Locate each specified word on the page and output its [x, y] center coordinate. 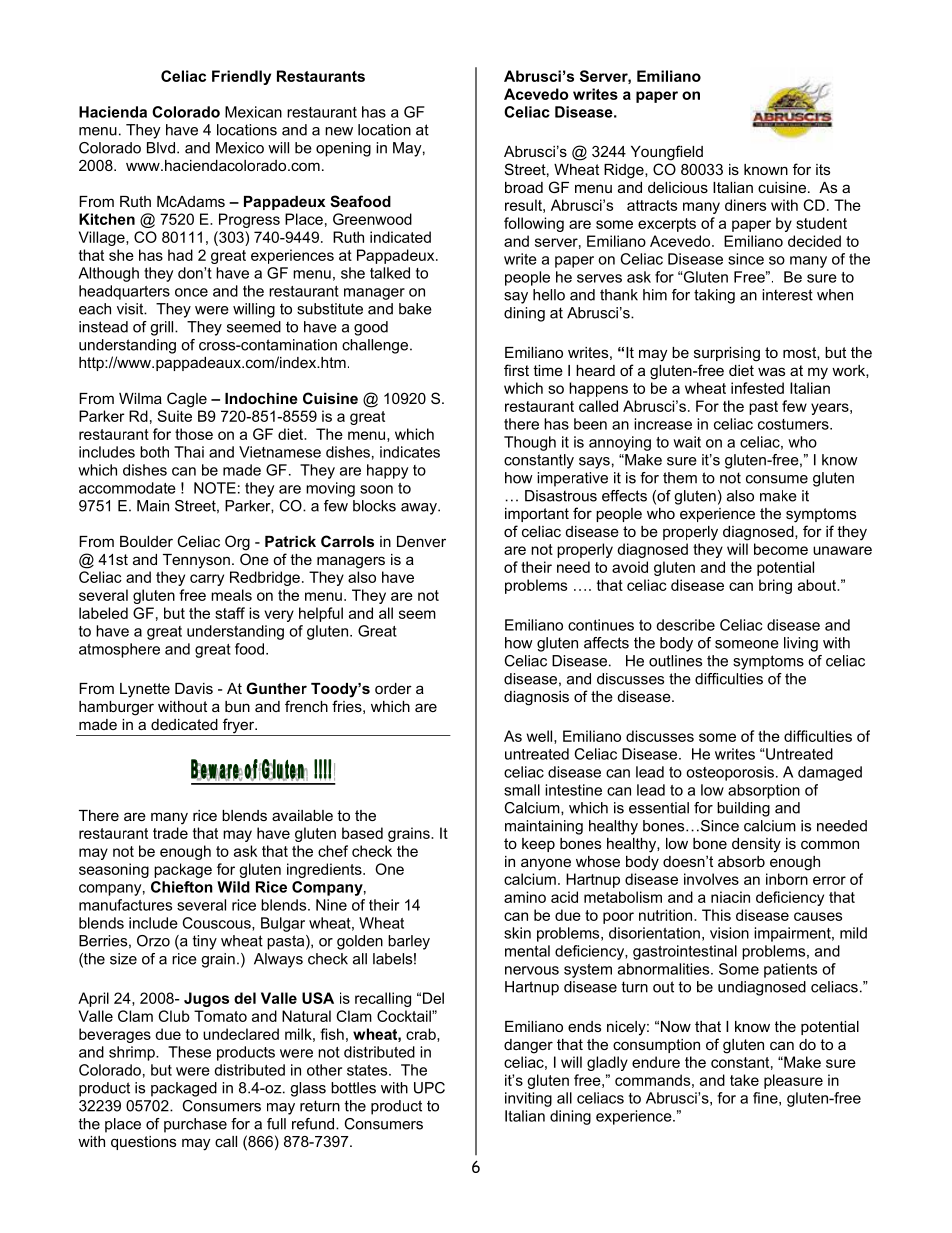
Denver [421, 541]
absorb [741, 861]
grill [163, 328]
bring [775, 586]
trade [170, 833]
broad [524, 187]
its [823, 169]
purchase [195, 1125]
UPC [429, 1088]
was [771, 371]
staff [230, 613]
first [516, 370]
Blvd [161, 148]
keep [538, 845]
